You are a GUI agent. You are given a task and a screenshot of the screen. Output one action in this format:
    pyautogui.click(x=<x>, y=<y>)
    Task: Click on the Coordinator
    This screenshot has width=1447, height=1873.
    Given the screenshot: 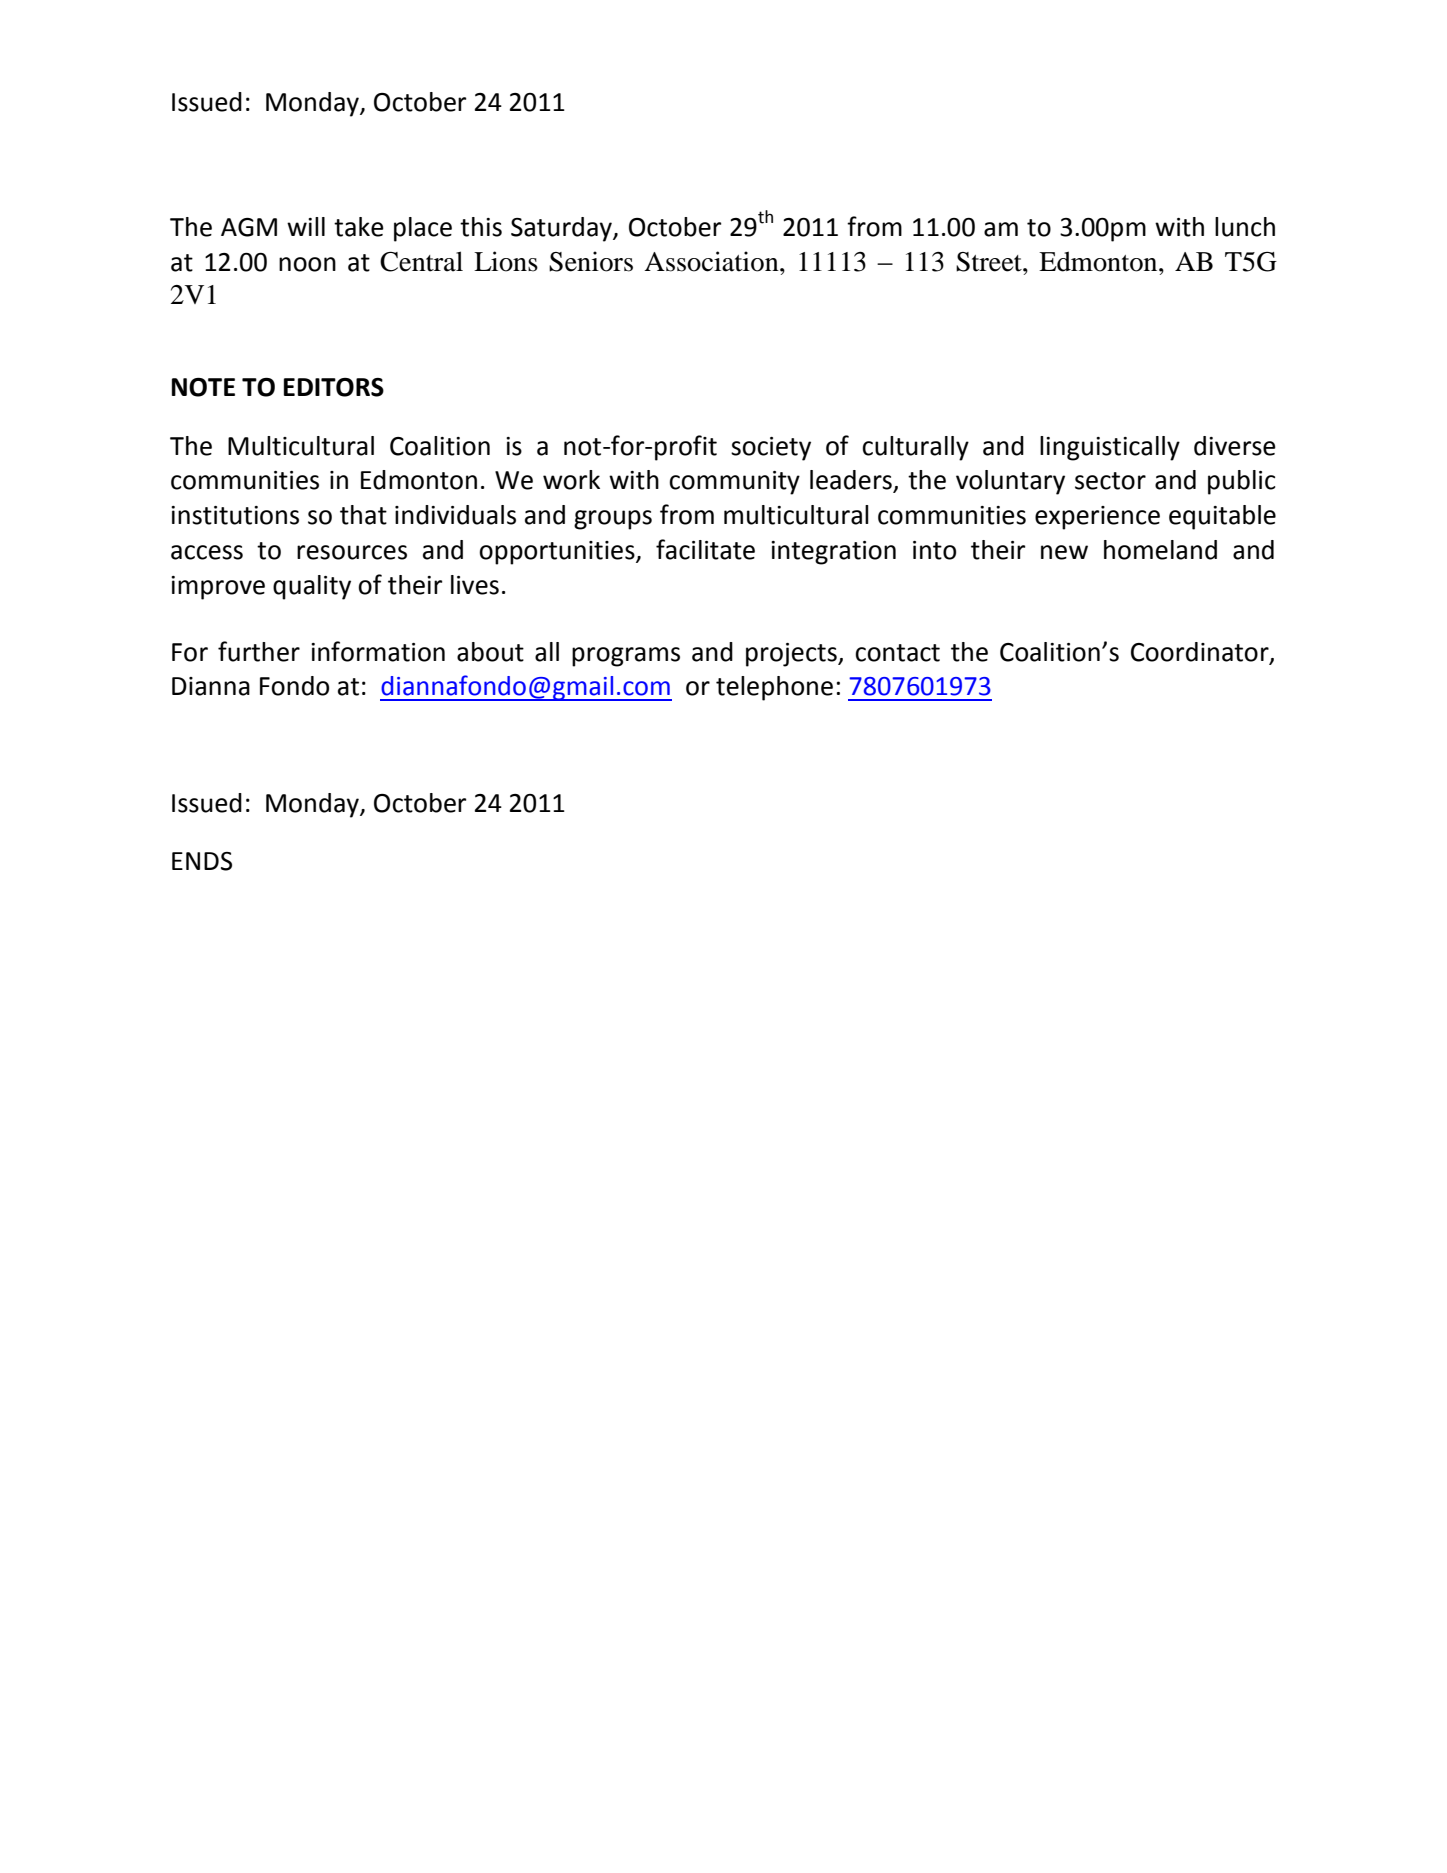 What is the action you would take?
    pyautogui.click(x=1201, y=652)
